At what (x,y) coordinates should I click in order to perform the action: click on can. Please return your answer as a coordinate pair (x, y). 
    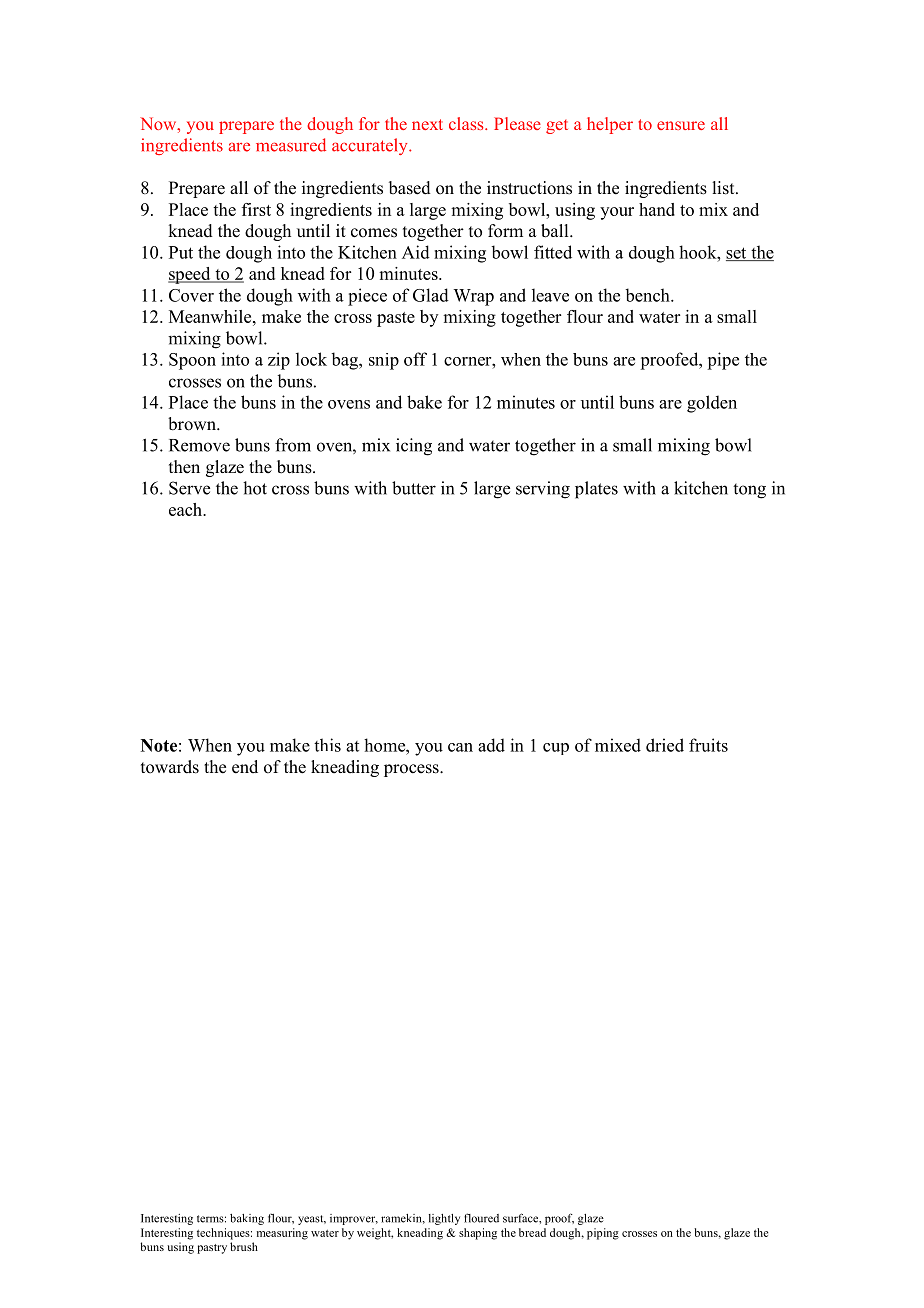
    Looking at the image, I should click on (460, 747).
